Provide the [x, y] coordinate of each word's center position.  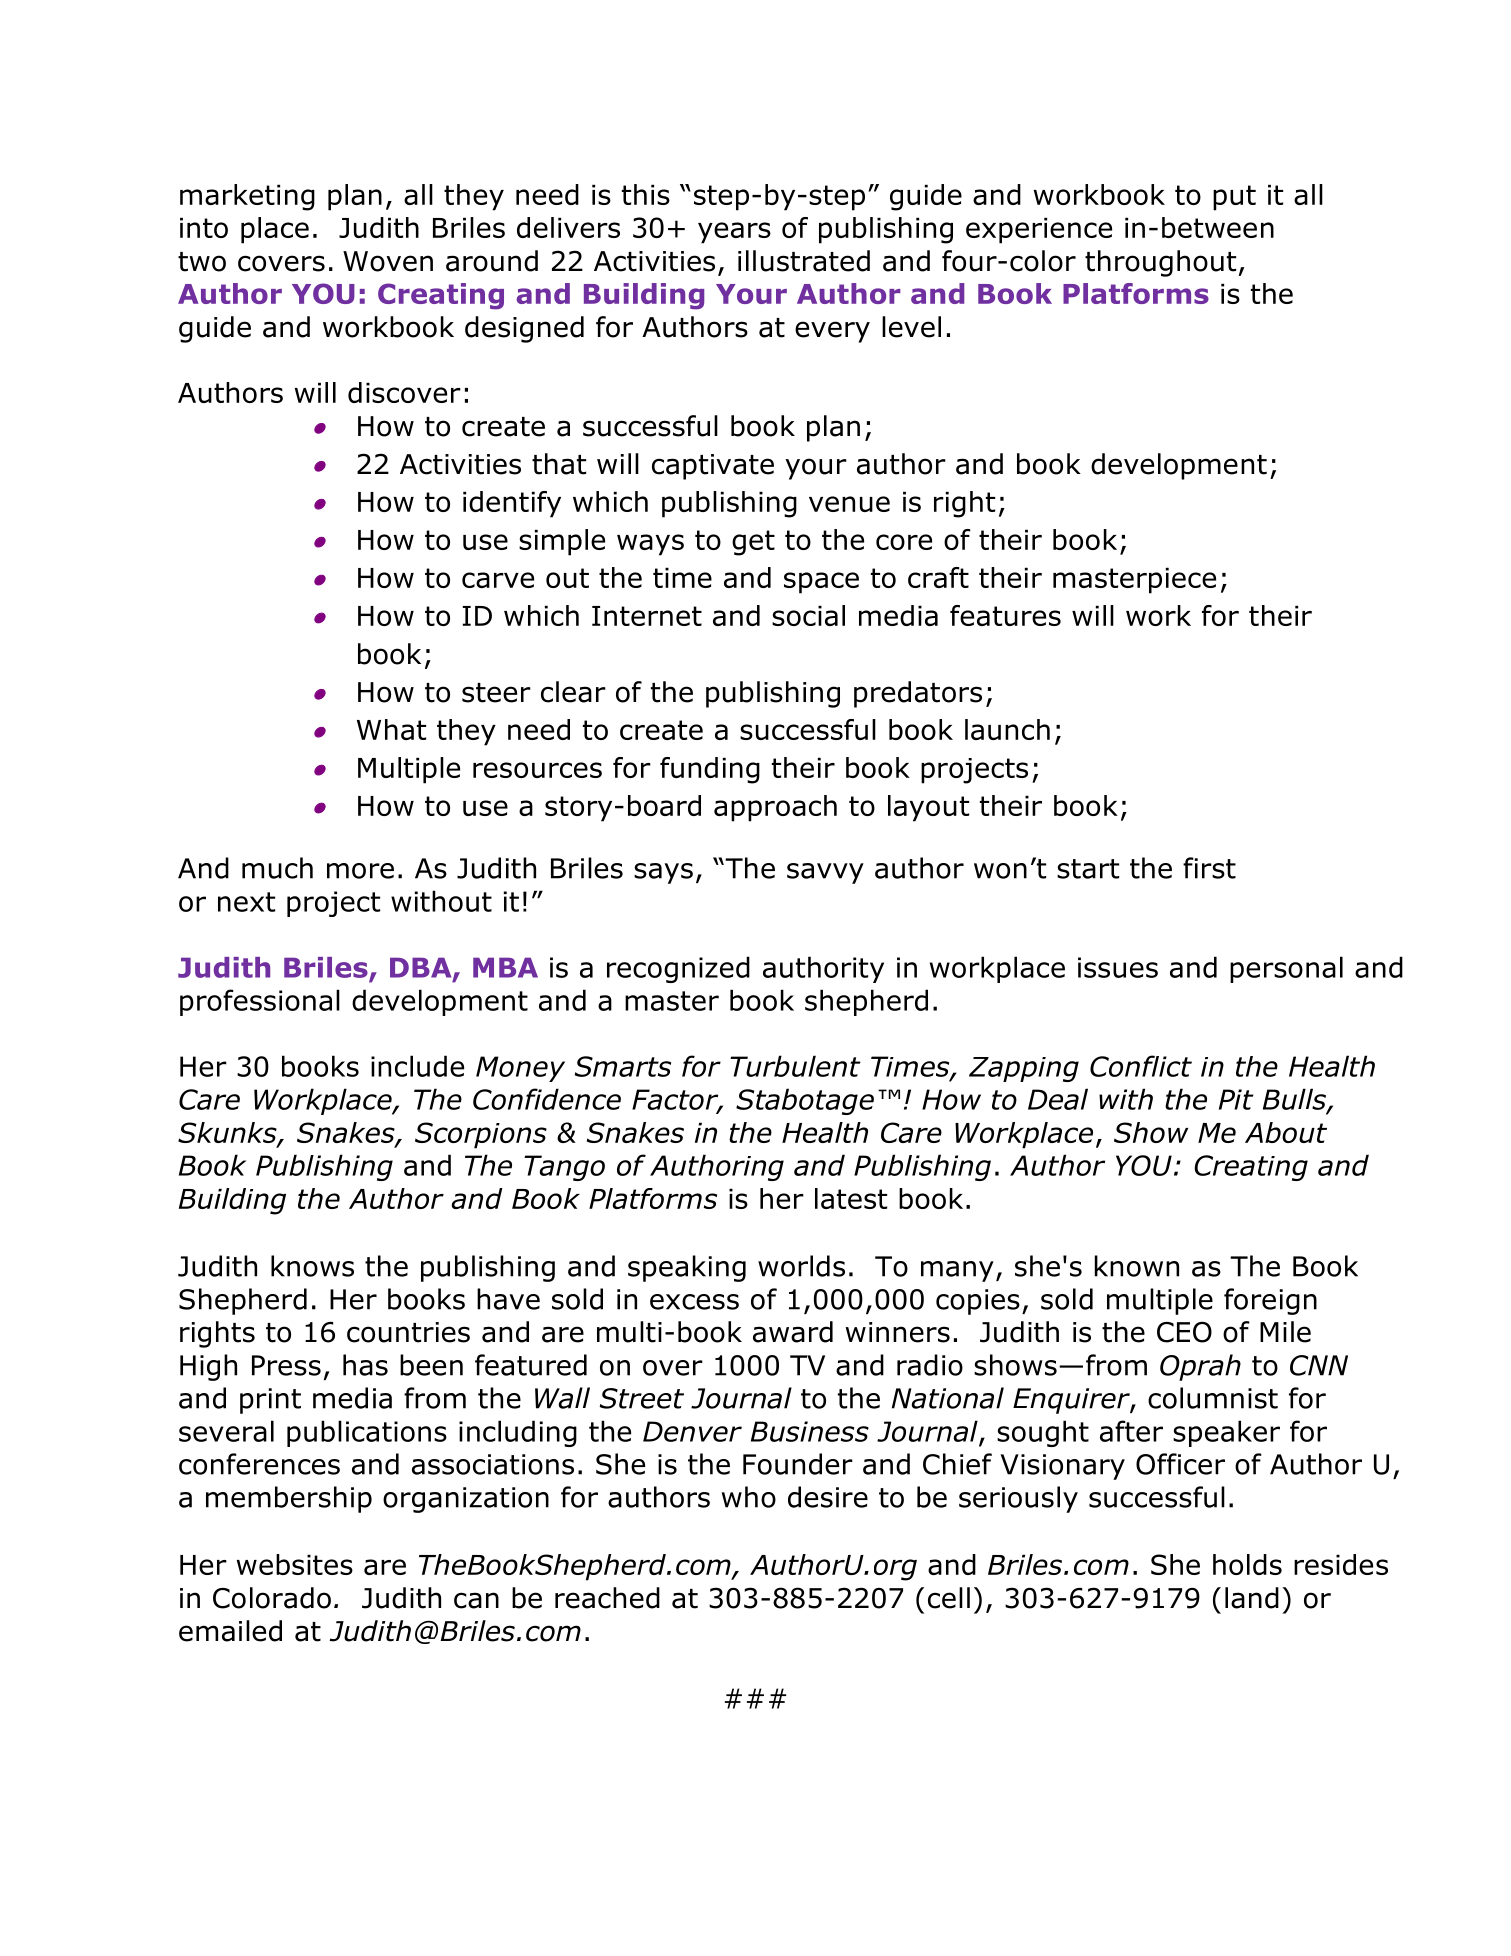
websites [294, 1564]
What [391, 729]
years [734, 233]
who [749, 1497]
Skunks [228, 1134]
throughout [1160, 263]
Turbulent [795, 1066]
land [1252, 1598]
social [808, 615]
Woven [388, 261]
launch [1007, 729]
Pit [1236, 1099]
